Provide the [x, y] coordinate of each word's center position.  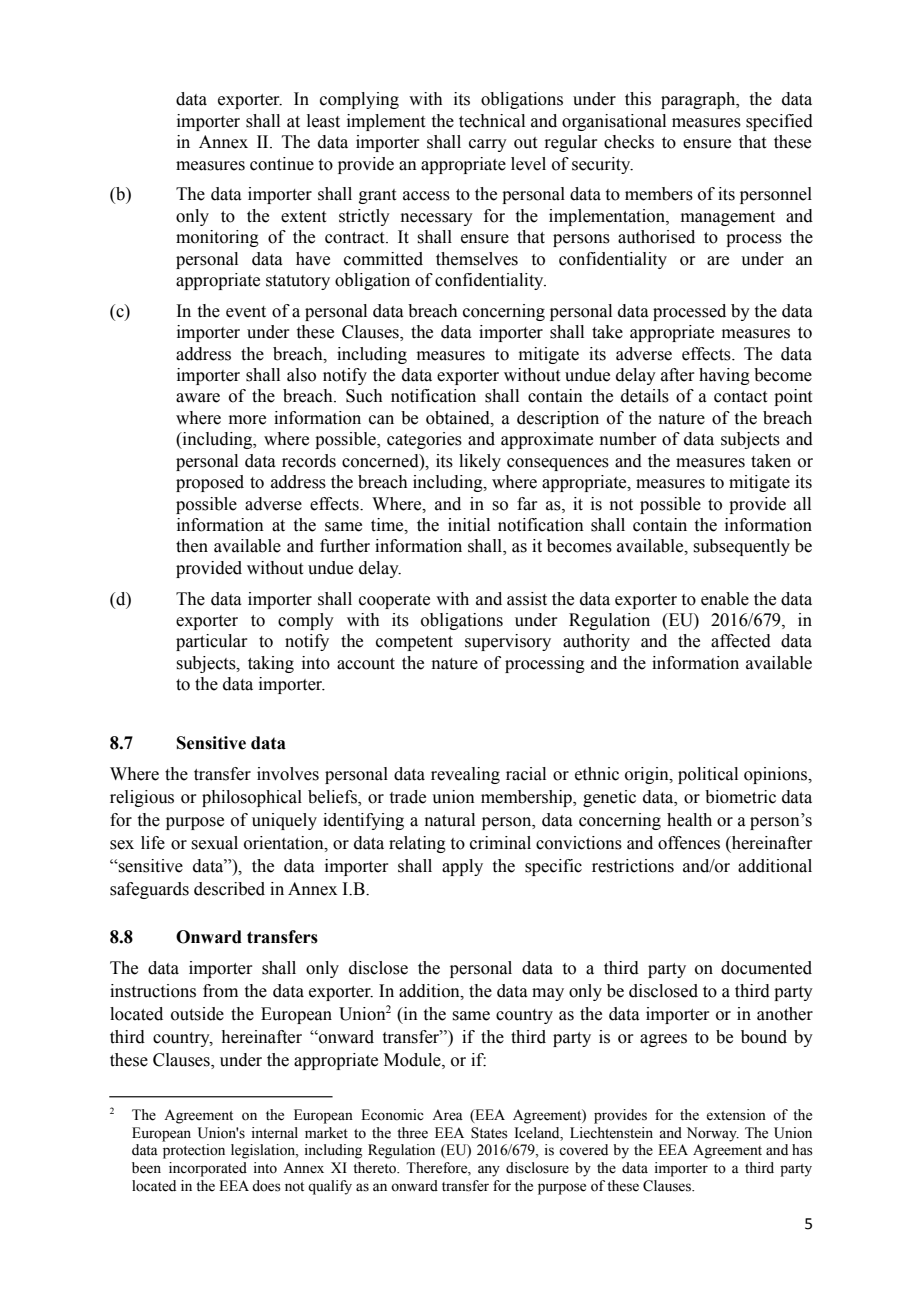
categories [424, 440]
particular [211, 642]
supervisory [508, 642]
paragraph [699, 100]
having [724, 376]
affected [741, 641]
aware [198, 398]
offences [689, 843]
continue [282, 164]
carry [488, 145]
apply [462, 867]
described [229, 889]
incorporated [208, 1169]
